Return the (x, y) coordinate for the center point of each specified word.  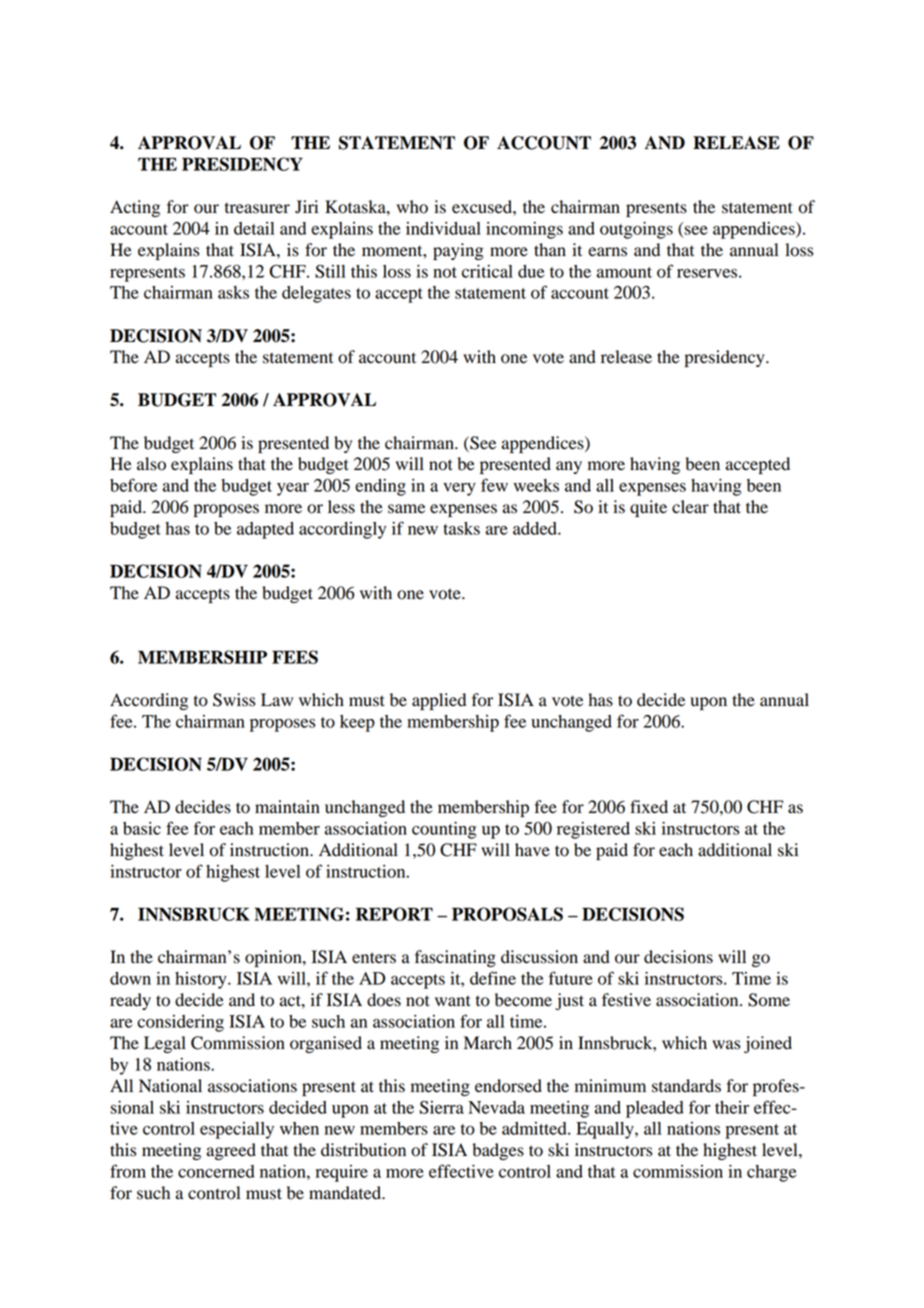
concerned (216, 1171)
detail (254, 228)
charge (771, 1173)
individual (443, 228)
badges (498, 1151)
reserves (708, 273)
